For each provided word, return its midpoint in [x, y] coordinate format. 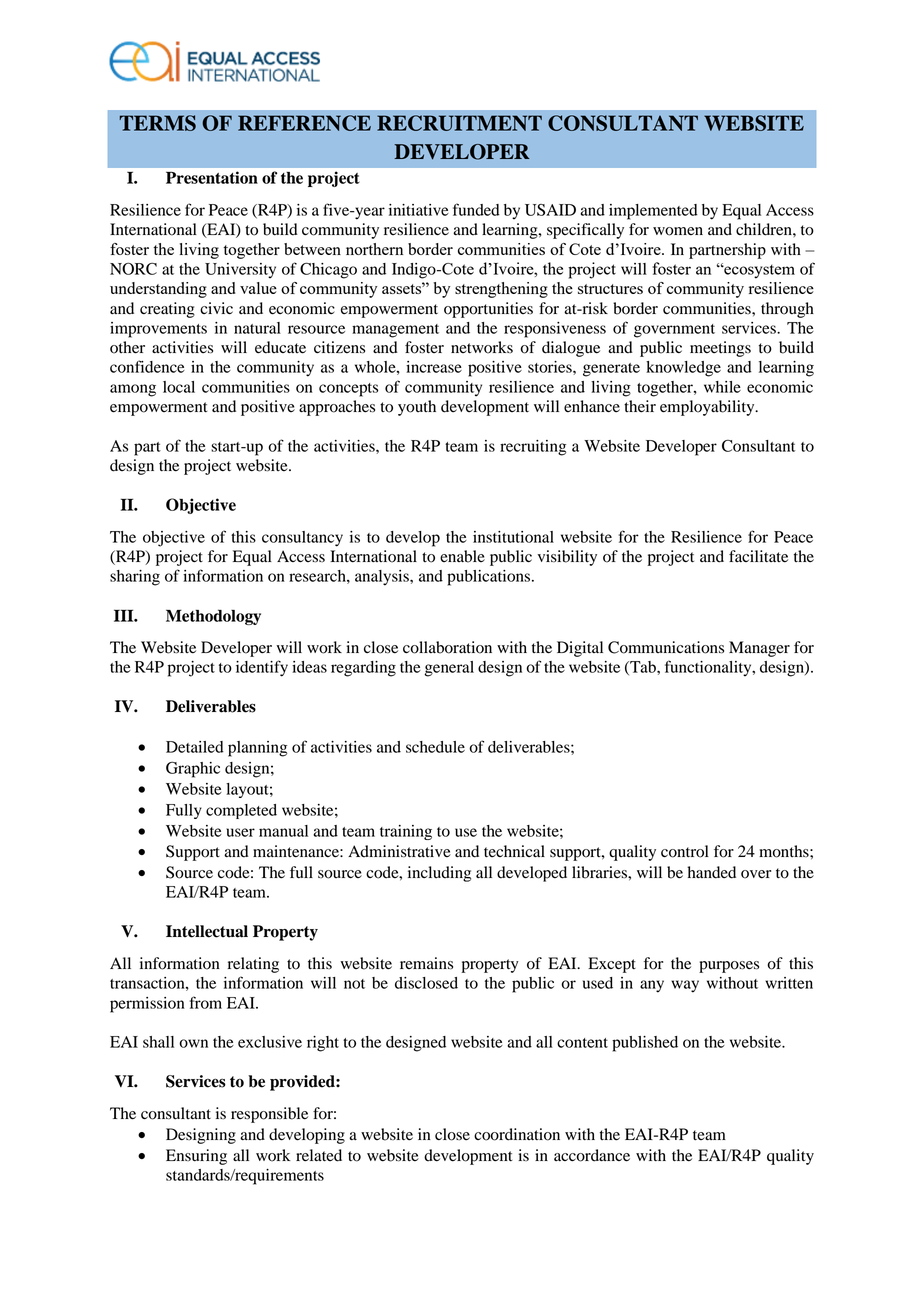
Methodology [213, 617]
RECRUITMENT [459, 123]
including [439, 874]
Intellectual [207, 931]
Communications [666, 647]
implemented [653, 212]
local [179, 387]
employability [708, 408]
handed [711, 872]
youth [417, 408]
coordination [517, 1134]
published [645, 1044]
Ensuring [196, 1157]
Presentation [212, 177]
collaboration [447, 647]
